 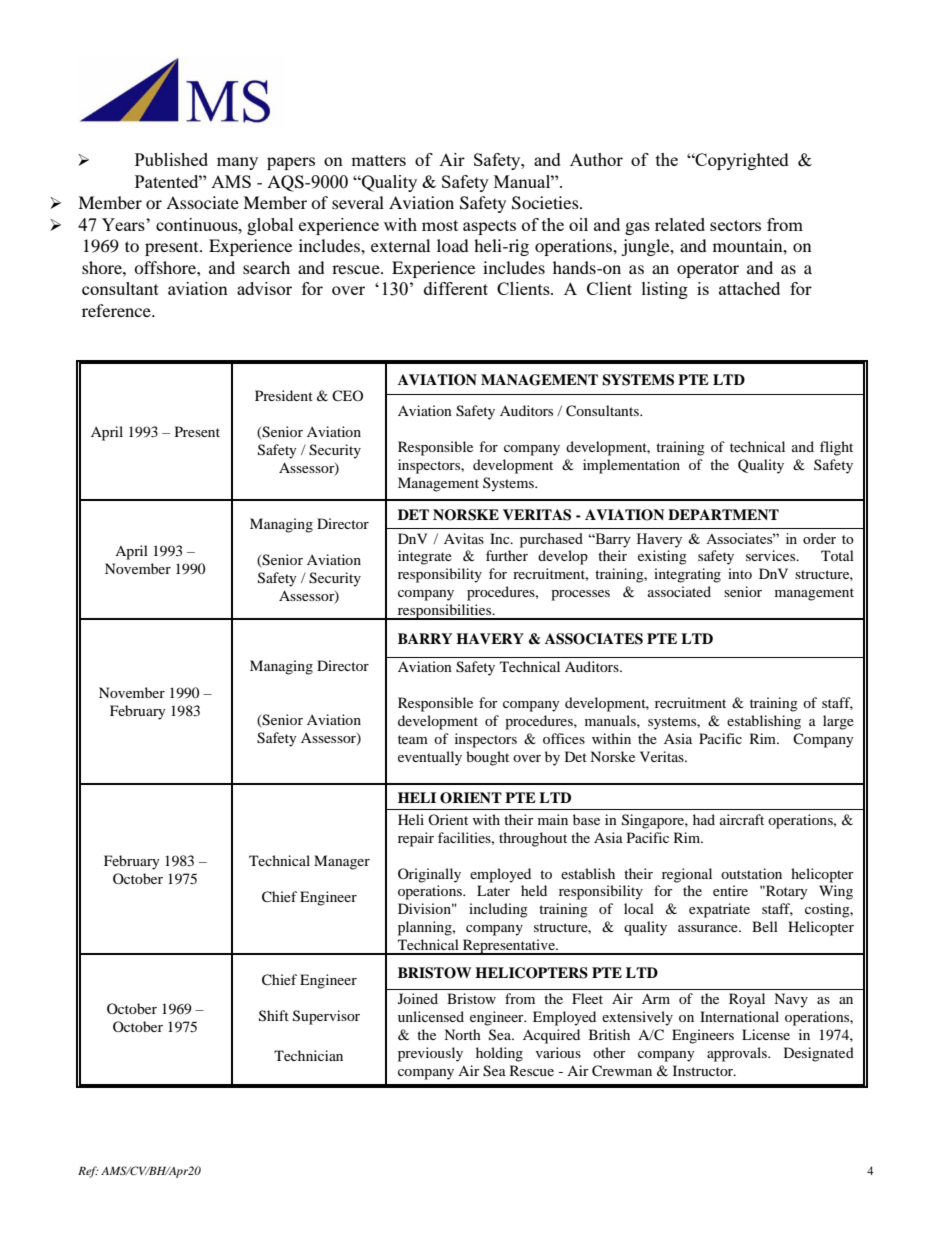 What do you see at coordinates (740, 573) in the document?
I see `into` at bounding box center [740, 573].
